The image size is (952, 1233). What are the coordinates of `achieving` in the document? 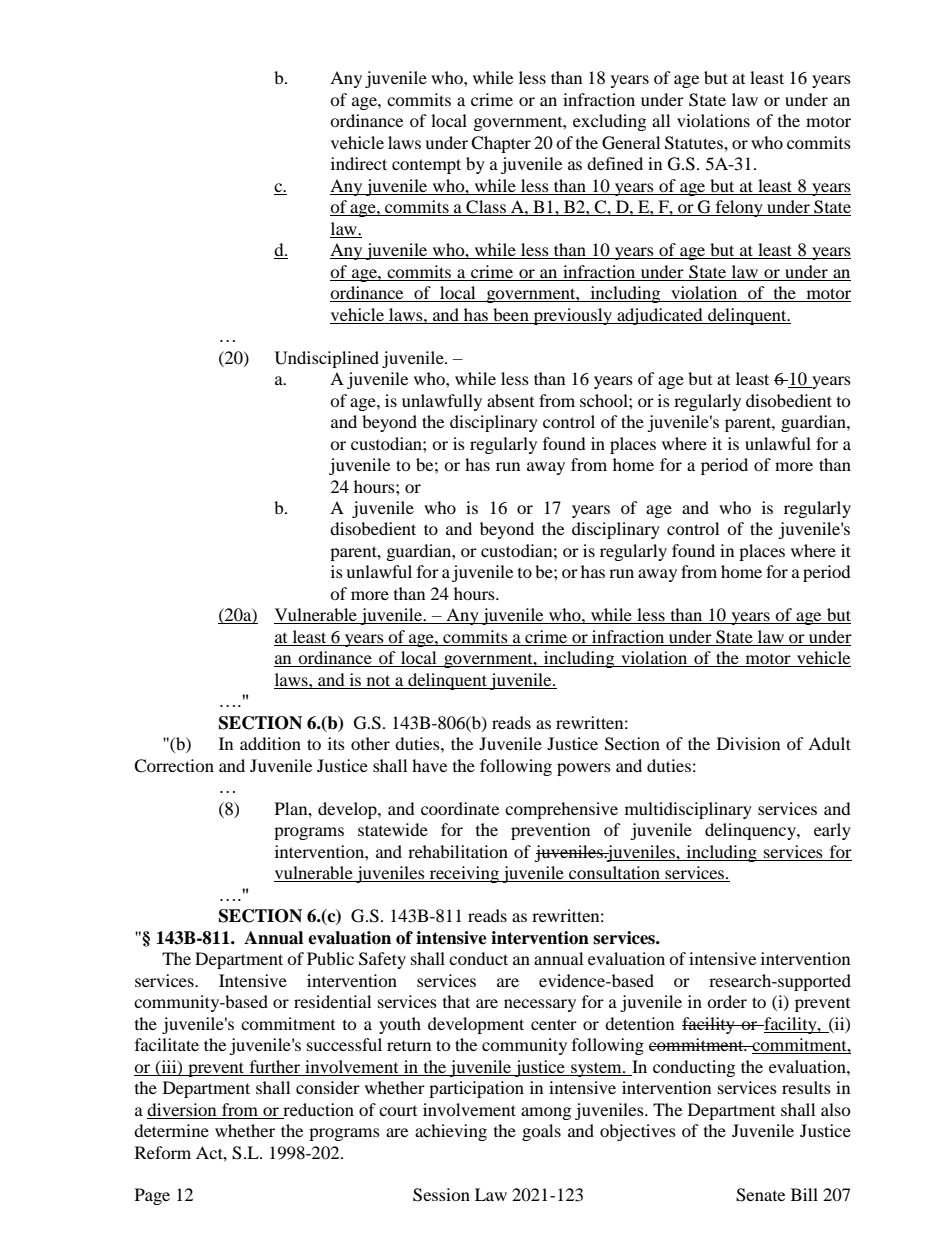 It's located at (451, 1132).
